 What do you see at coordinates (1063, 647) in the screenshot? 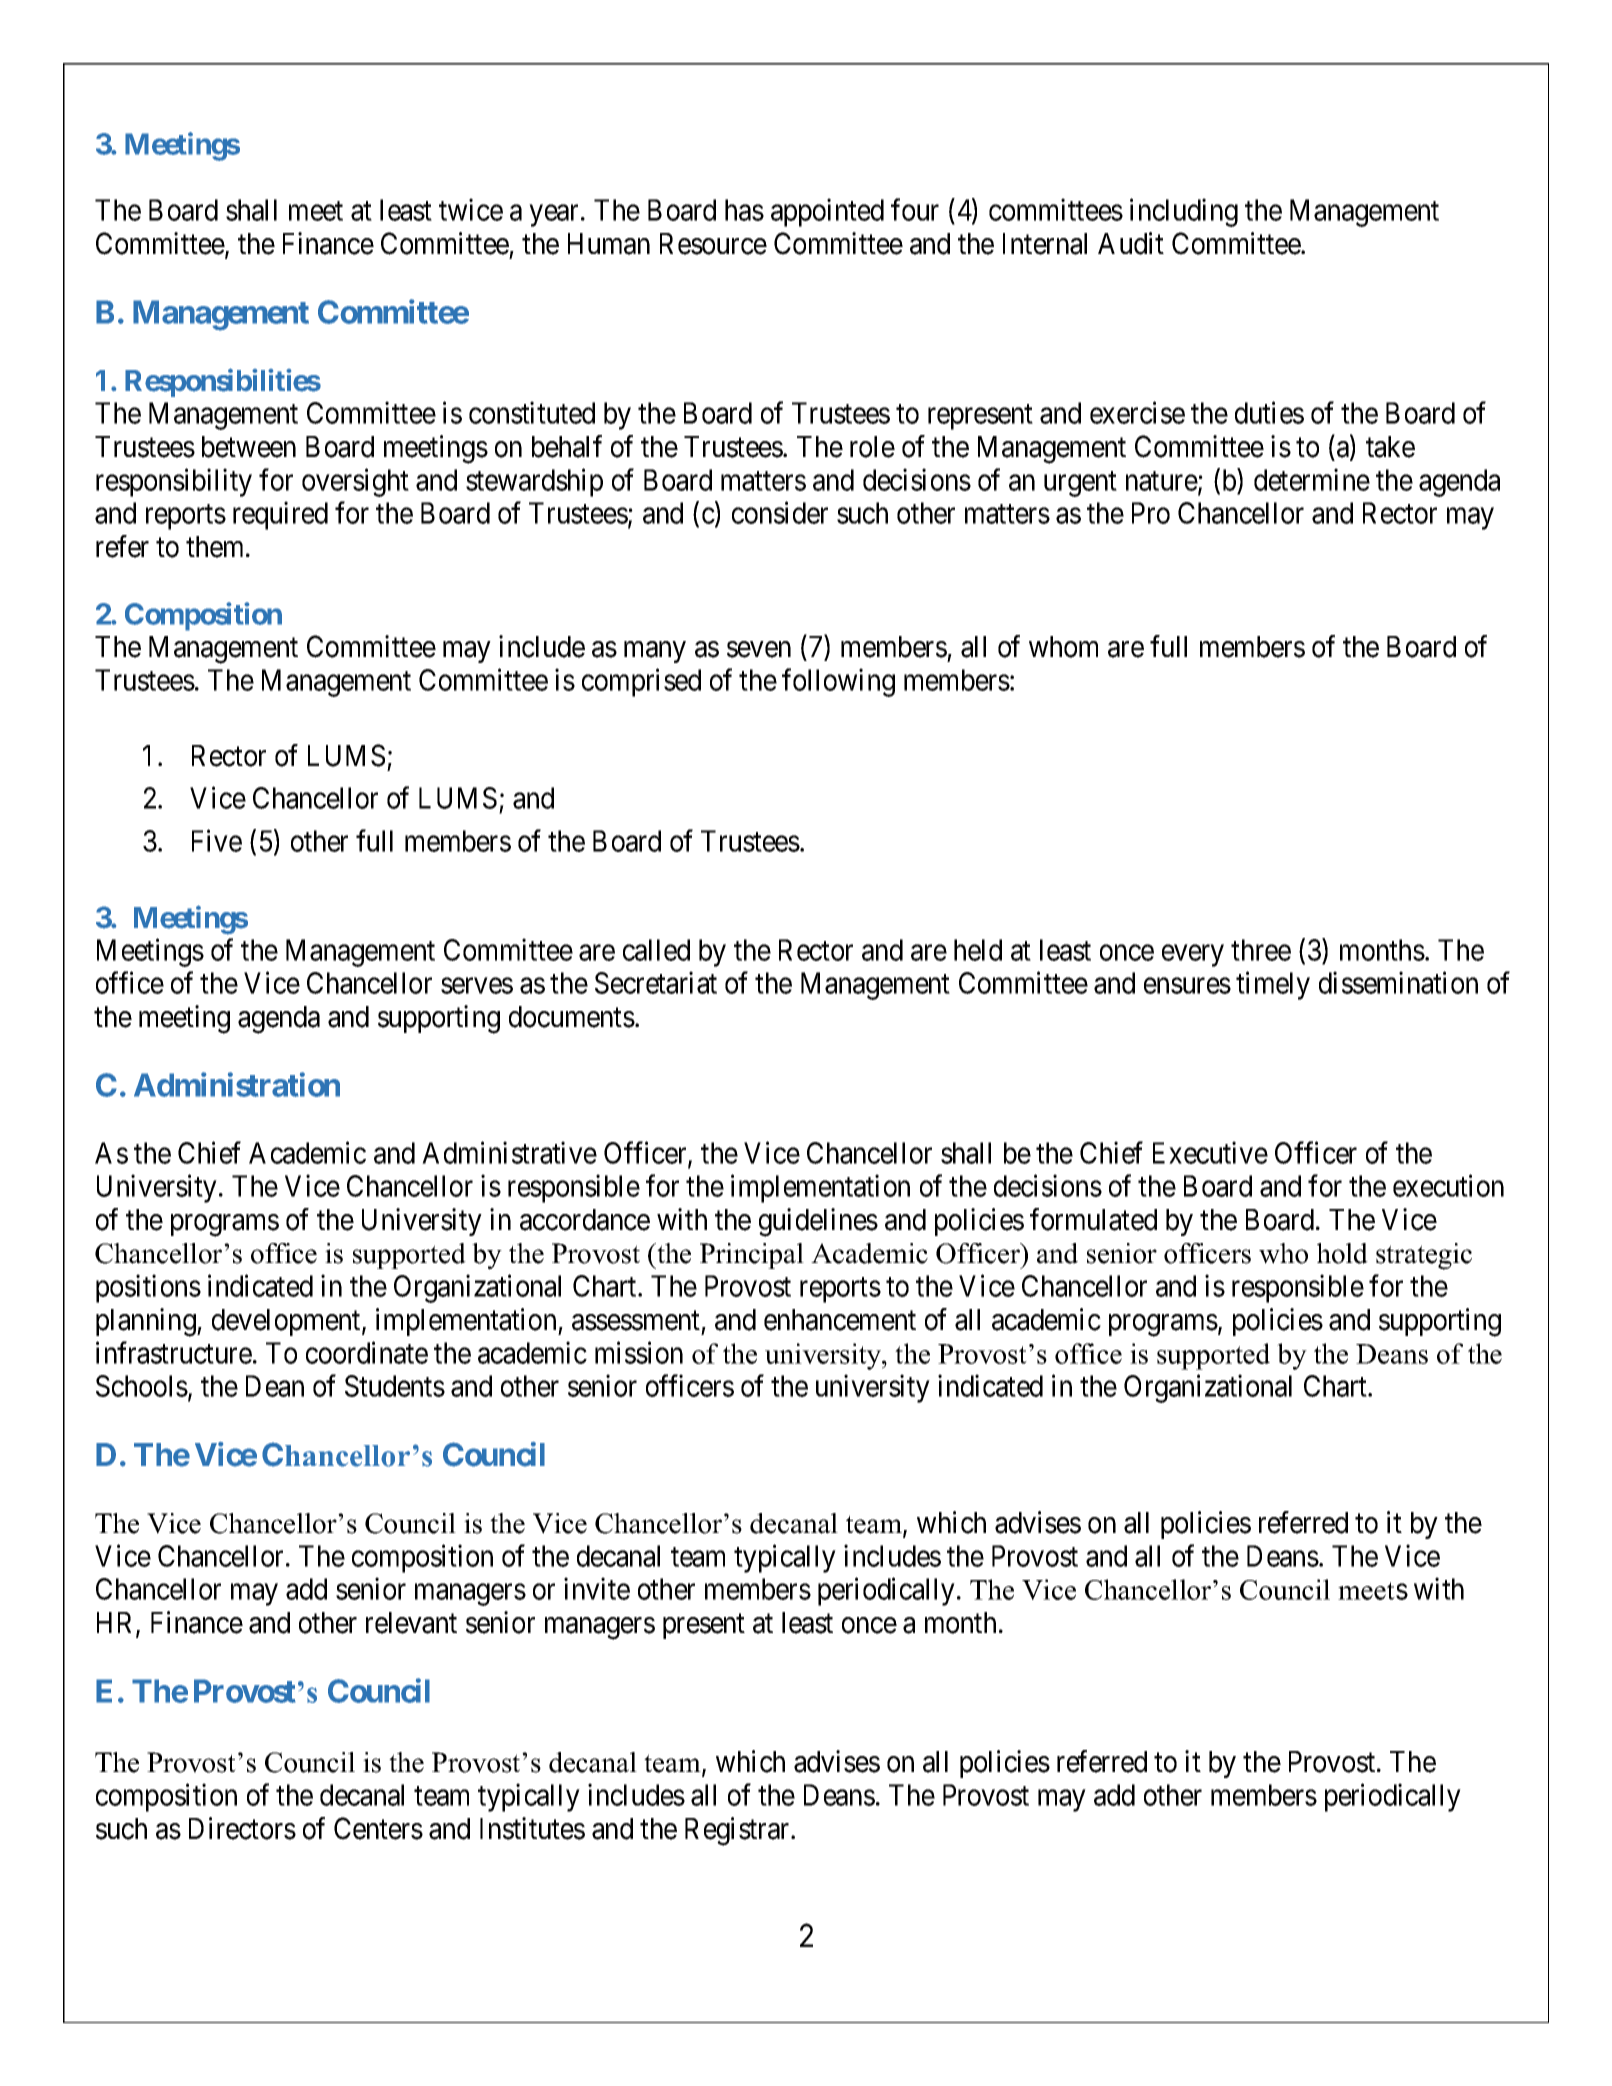
I see `whom` at bounding box center [1063, 647].
